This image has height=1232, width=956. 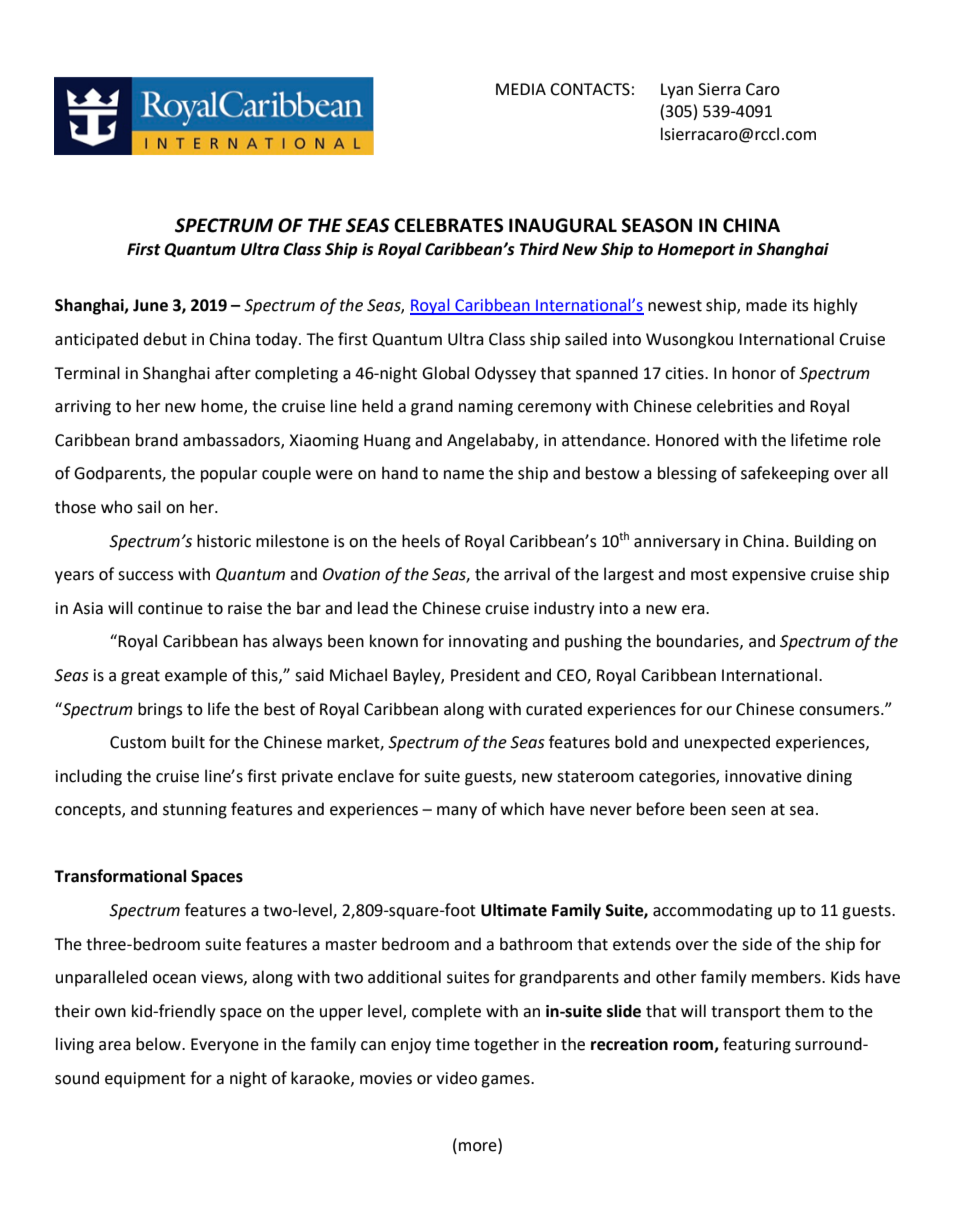 I want to click on June, so click(x=150, y=305).
